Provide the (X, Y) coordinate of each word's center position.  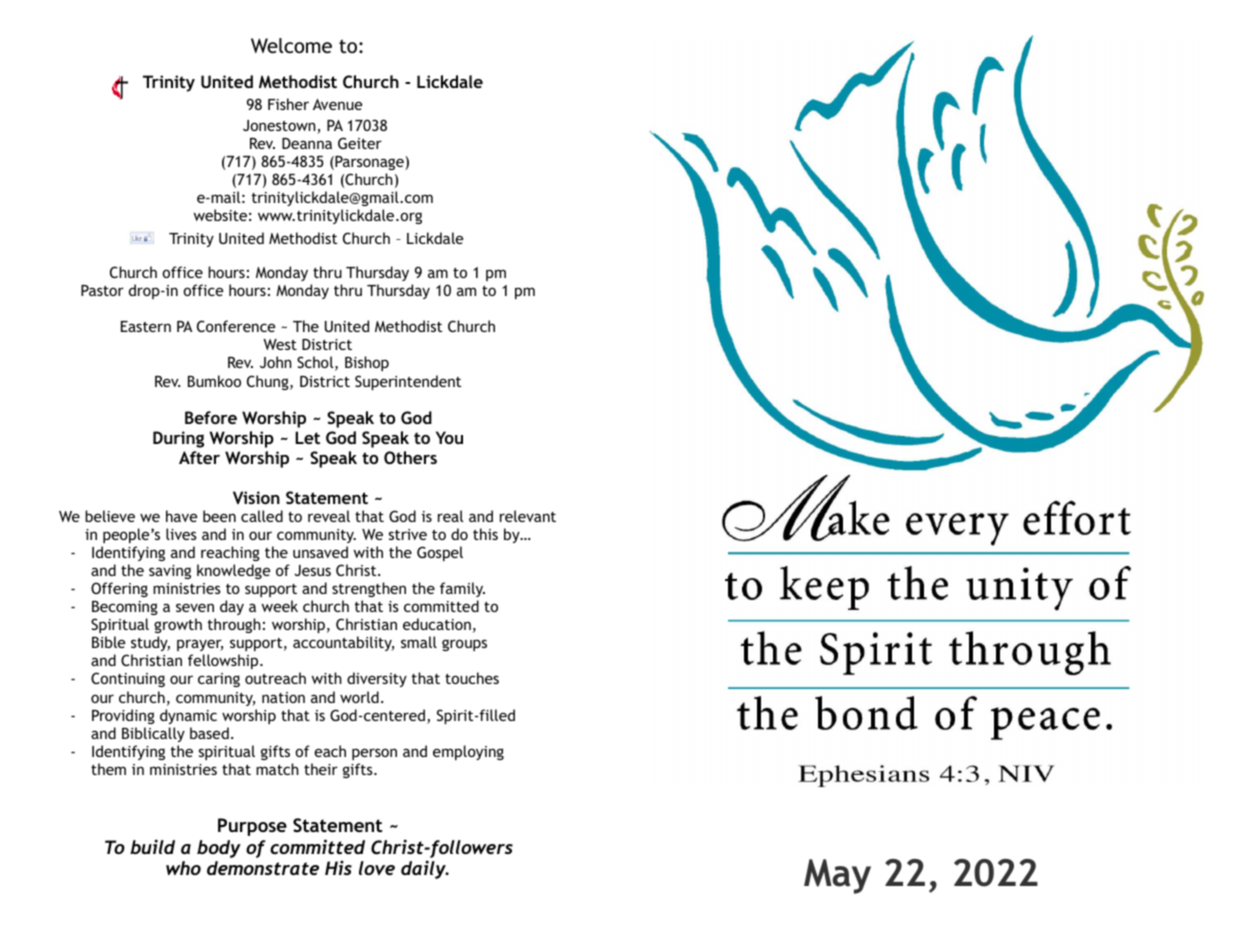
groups (464, 645)
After (199, 457)
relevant (528, 516)
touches (472, 678)
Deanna (307, 143)
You (449, 437)
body (219, 849)
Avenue (337, 104)
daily (424, 869)
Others (410, 457)
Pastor (102, 290)
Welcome (291, 45)
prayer (200, 647)
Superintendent (408, 382)
